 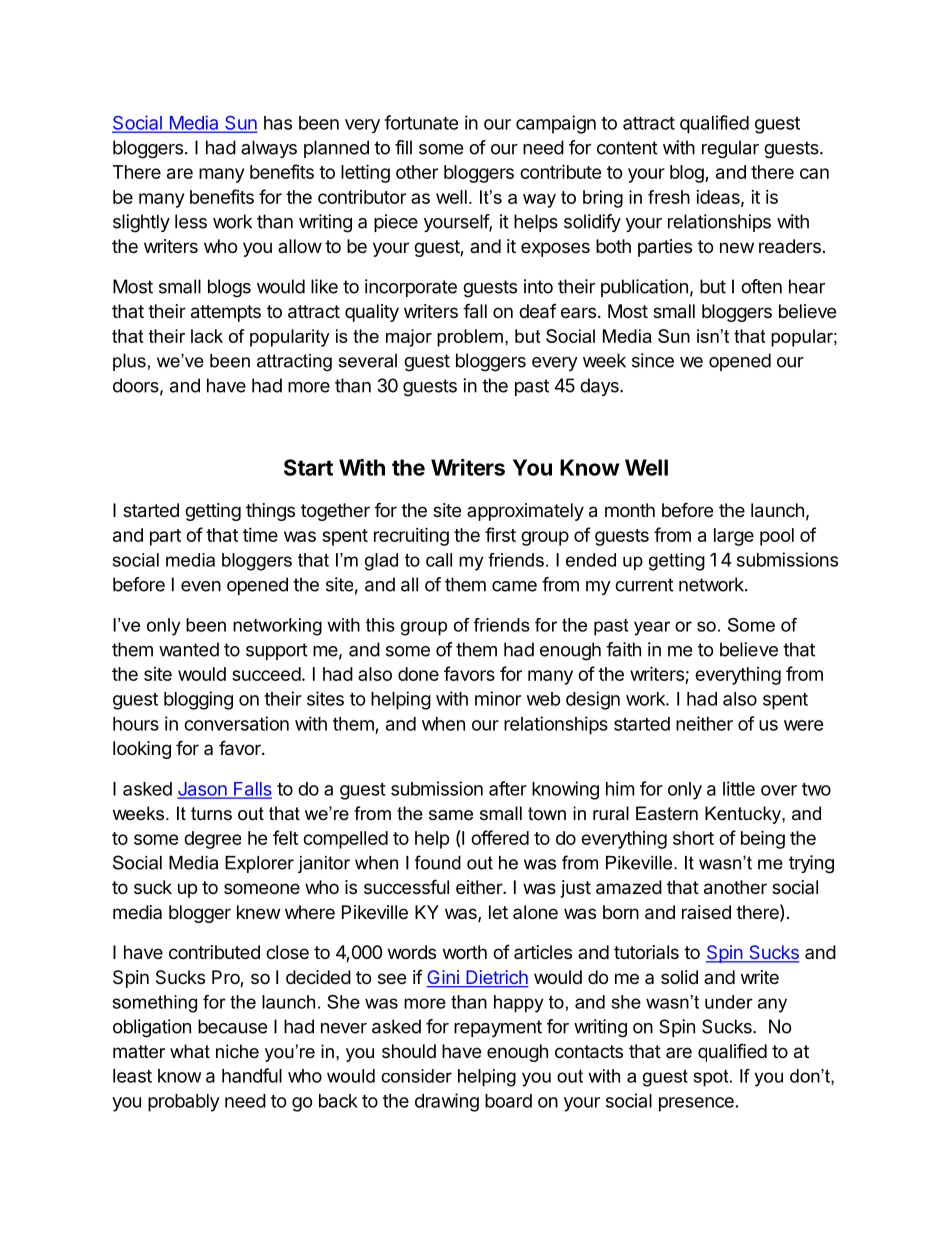 What do you see at coordinates (500, 534) in the image?
I see `first` at bounding box center [500, 534].
